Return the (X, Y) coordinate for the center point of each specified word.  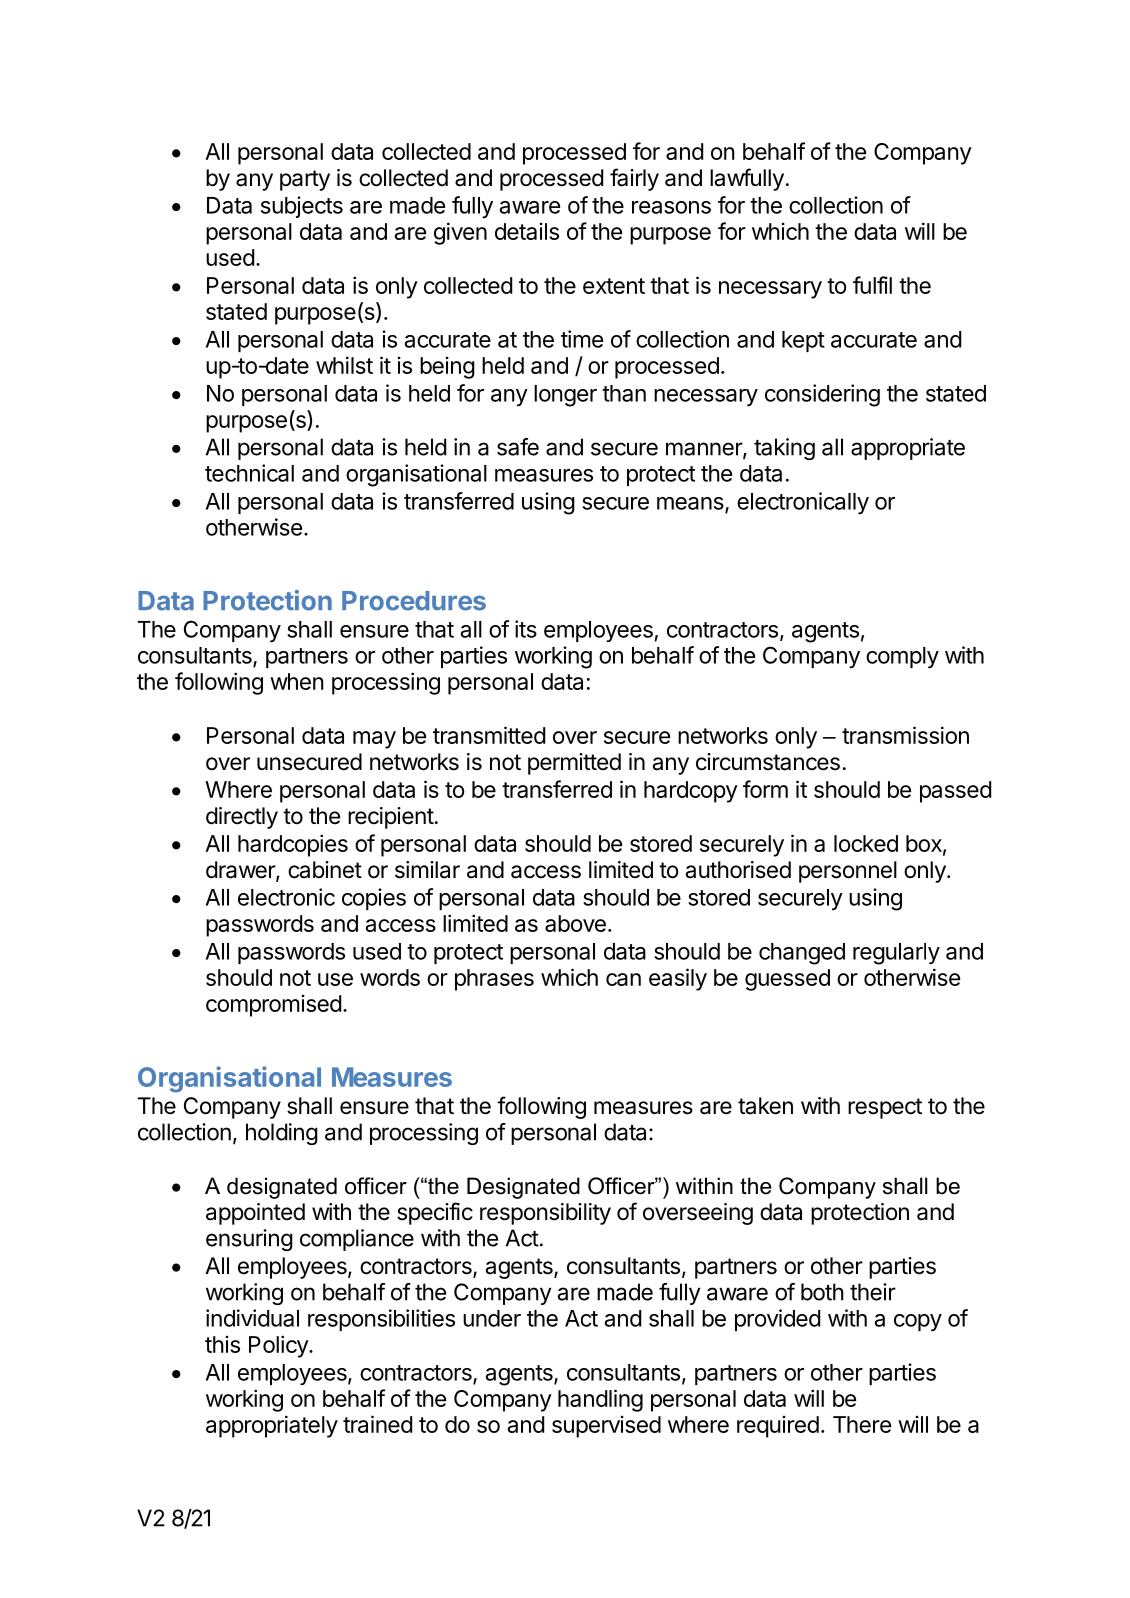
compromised (273, 1006)
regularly (896, 954)
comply (902, 658)
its (526, 629)
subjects (302, 207)
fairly (634, 179)
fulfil (872, 285)
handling (600, 1400)
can (623, 979)
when (297, 681)
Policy (279, 1346)
